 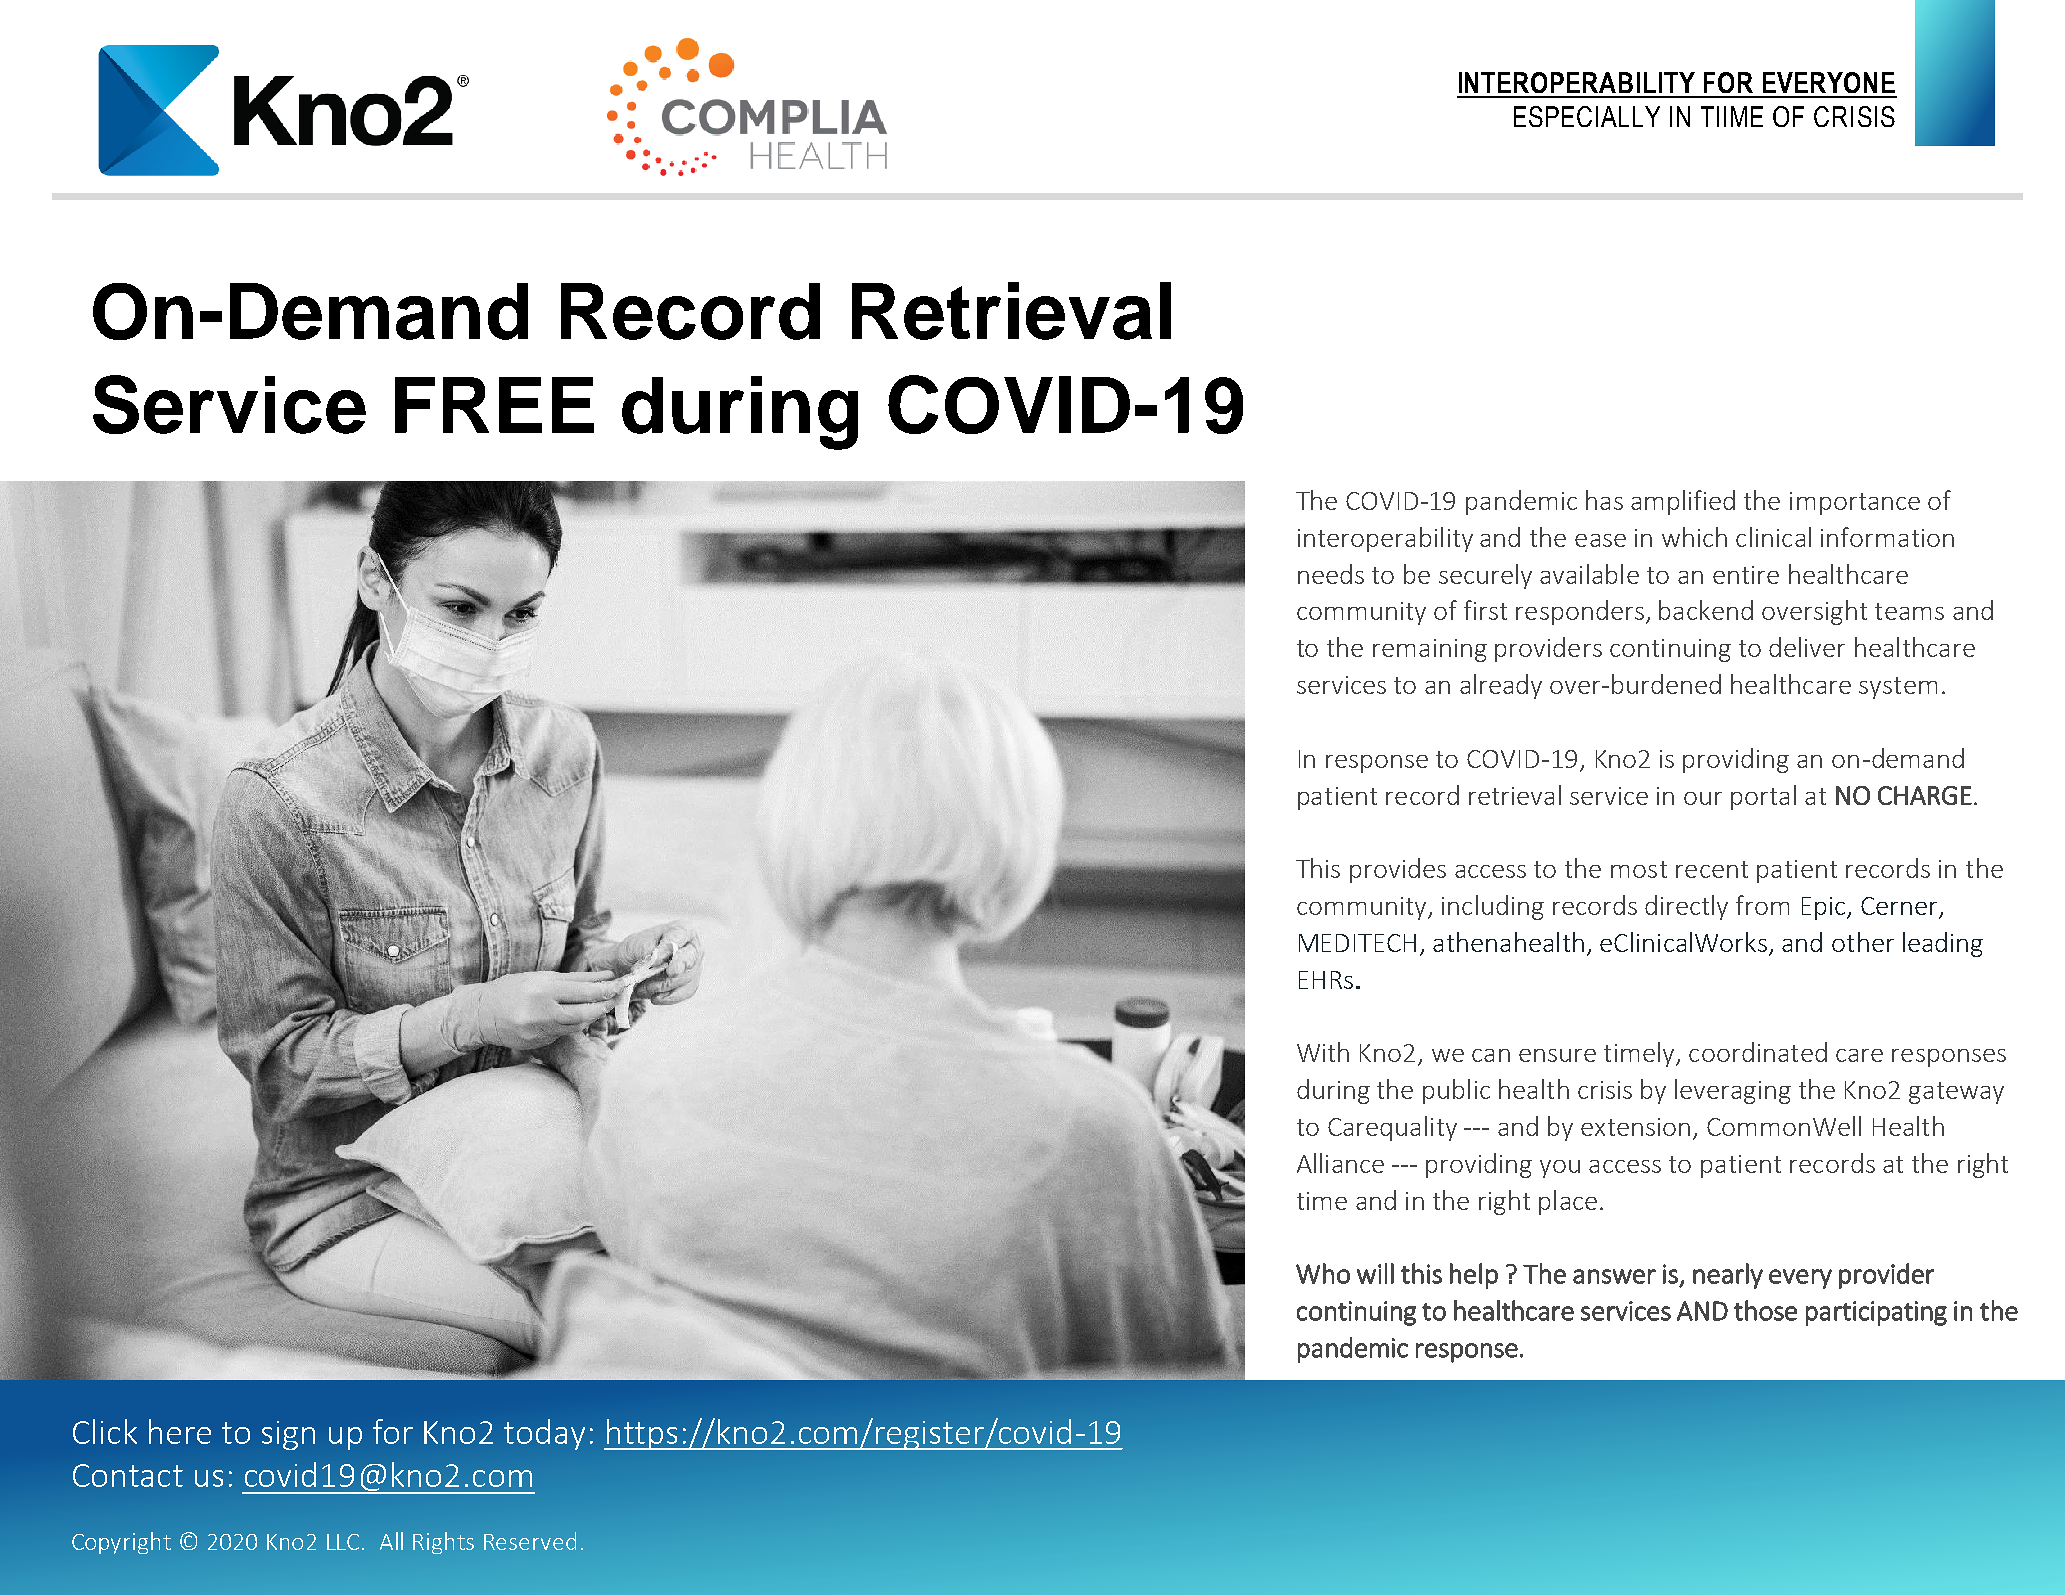 I want to click on our, so click(x=1703, y=798).
